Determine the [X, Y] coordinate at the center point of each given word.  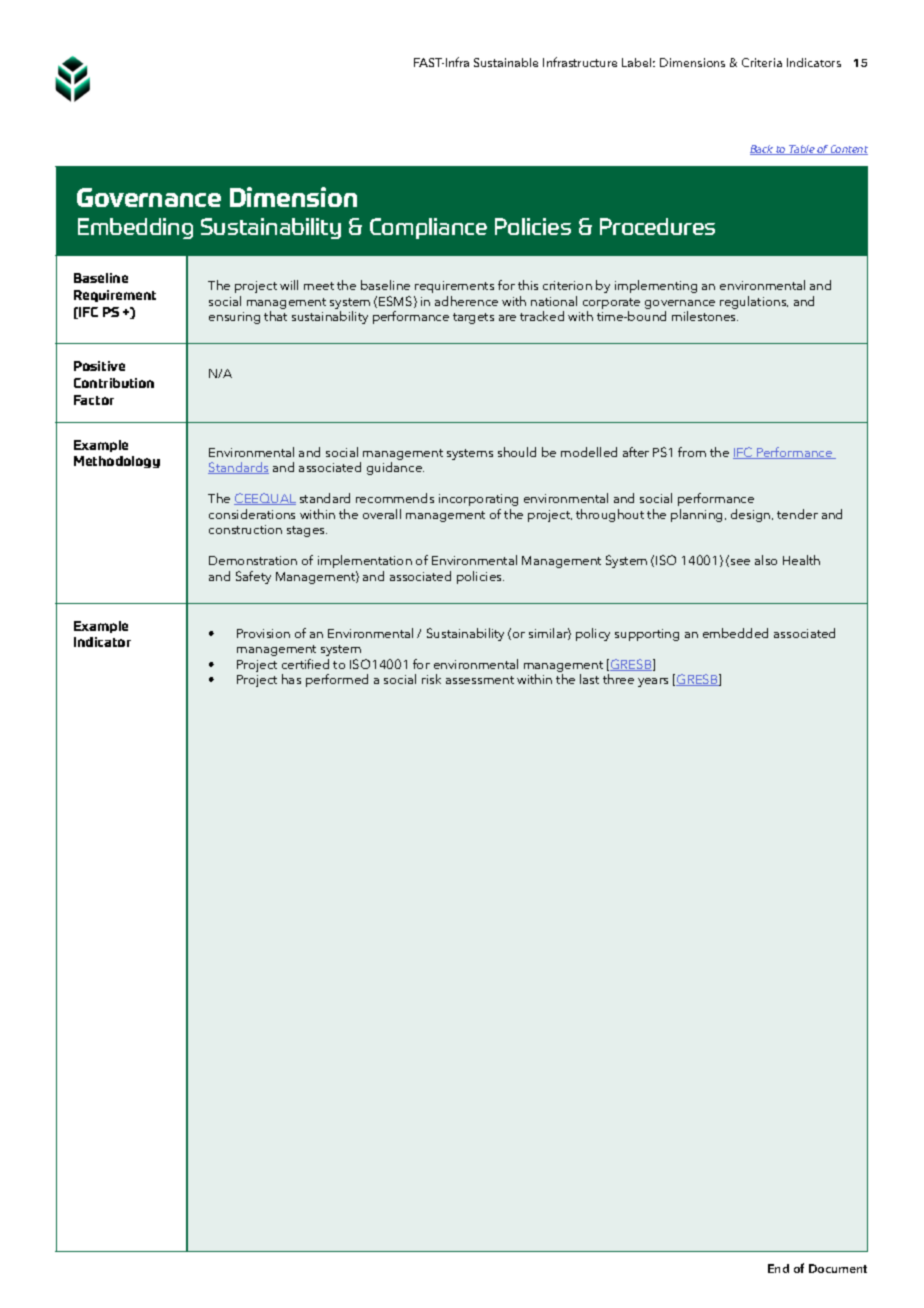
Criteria [762, 62]
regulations [754, 302]
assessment [480, 680]
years [653, 682]
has [291, 679]
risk [431, 679]
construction [245, 529]
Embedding [135, 228]
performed [337, 680]
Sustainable [506, 62]
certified [305, 664]
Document [838, 1268]
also [766, 560]
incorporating [478, 500]
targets [473, 318]
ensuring [234, 318]
